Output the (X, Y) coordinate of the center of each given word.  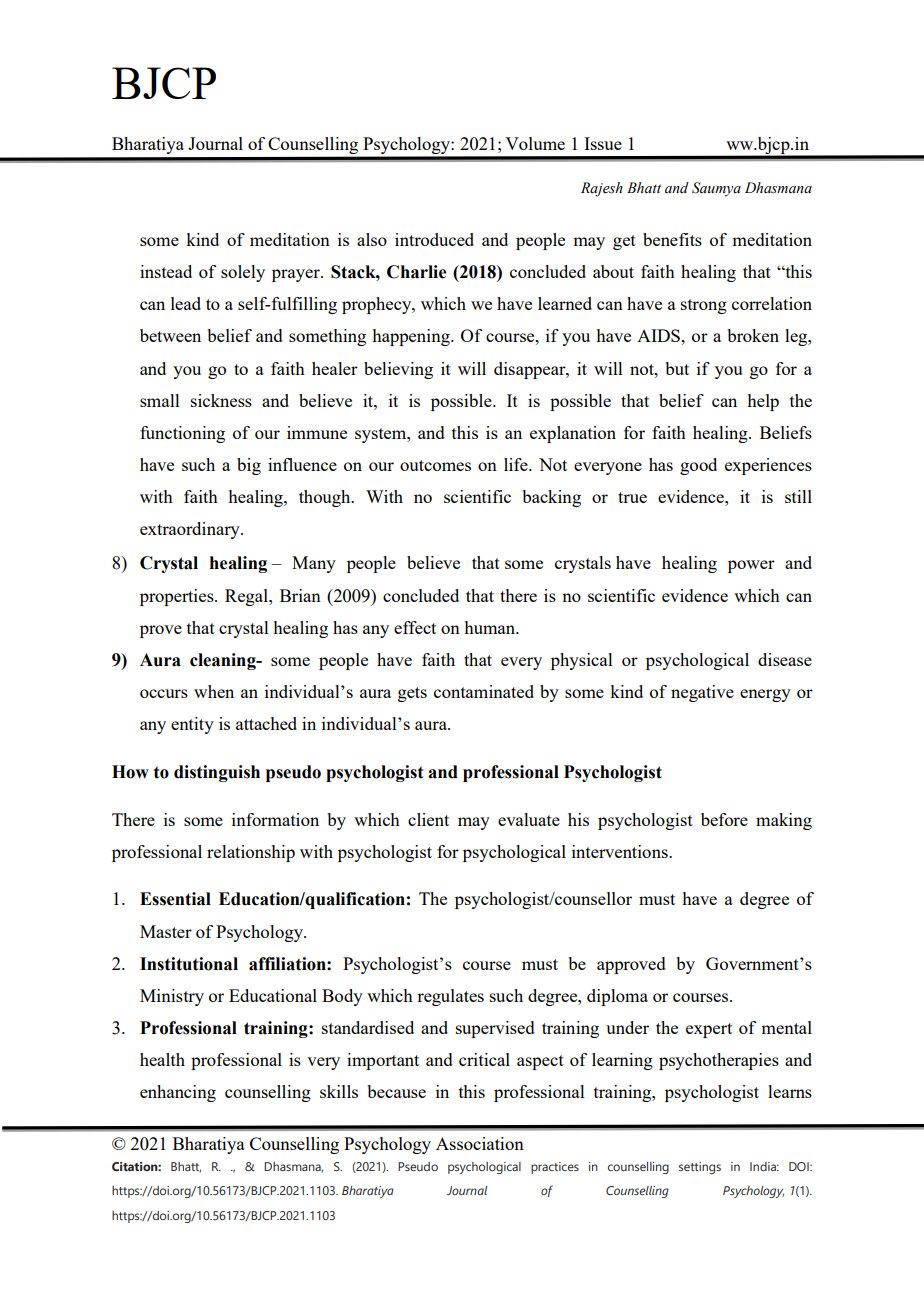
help (763, 402)
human (490, 627)
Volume (535, 143)
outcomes (435, 465)
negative (702, 693)
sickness (221, 400)
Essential (175, 899)
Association (480, 1143)
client (428, 819)
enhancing (178, 1093)
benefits (672, 239)
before (724, 819)
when (214, 691)
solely (243, 273)
